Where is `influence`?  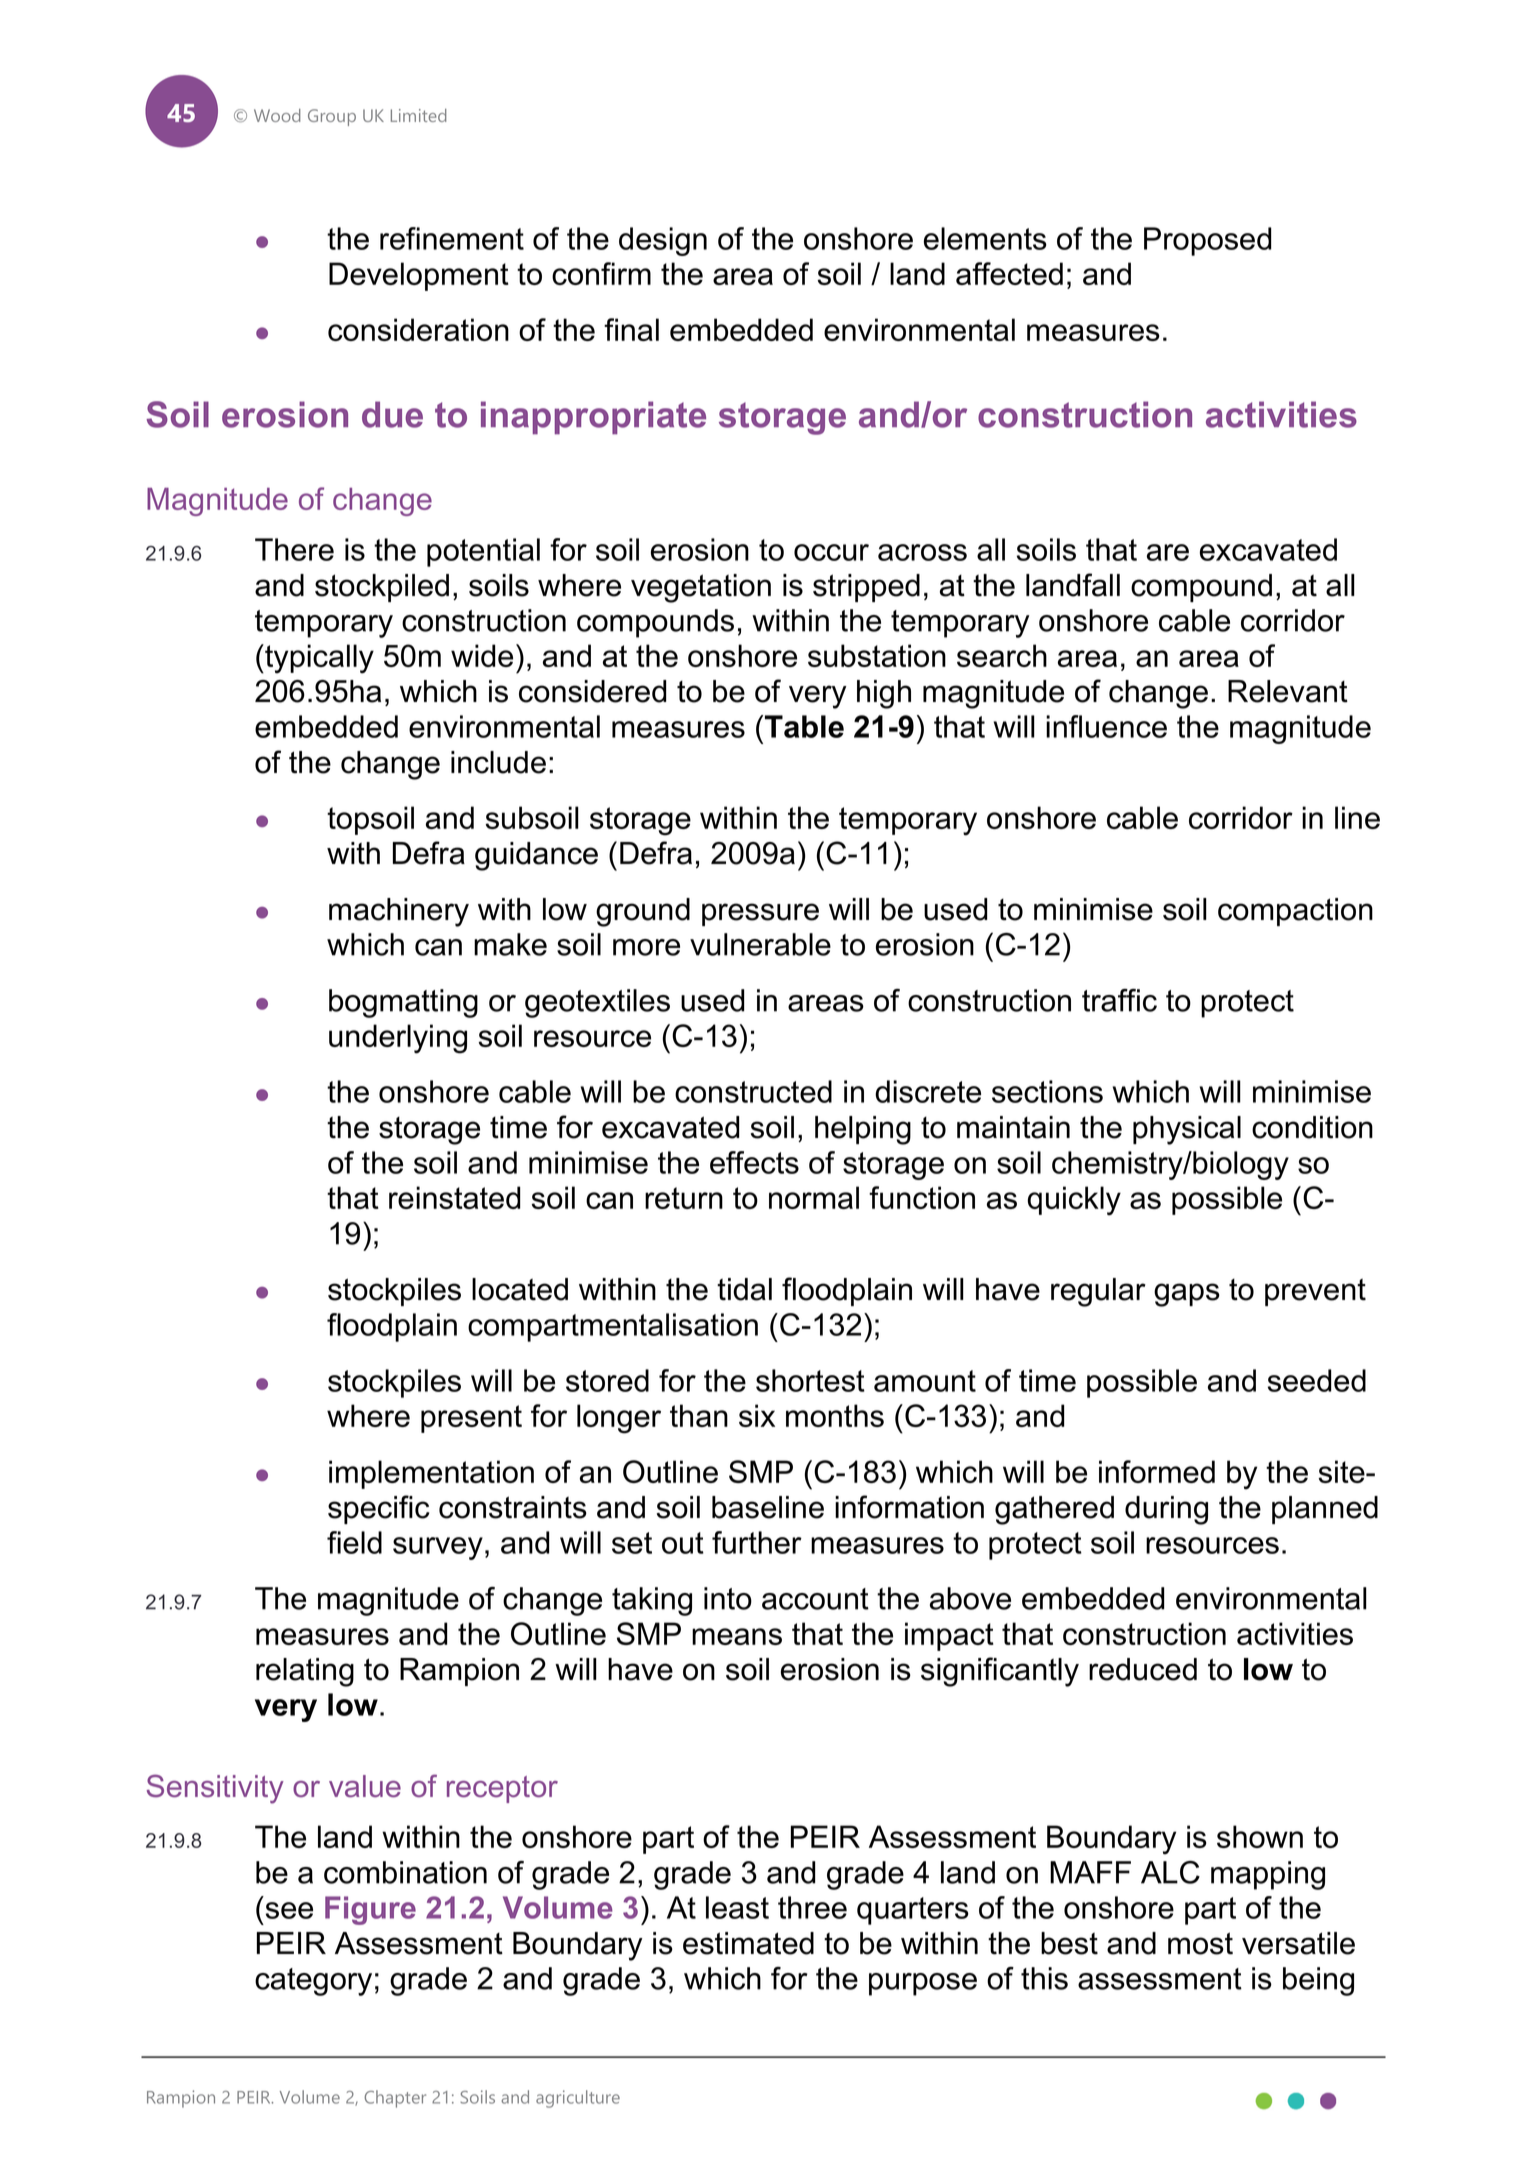
influence is located at coordinates (1106, 726).
